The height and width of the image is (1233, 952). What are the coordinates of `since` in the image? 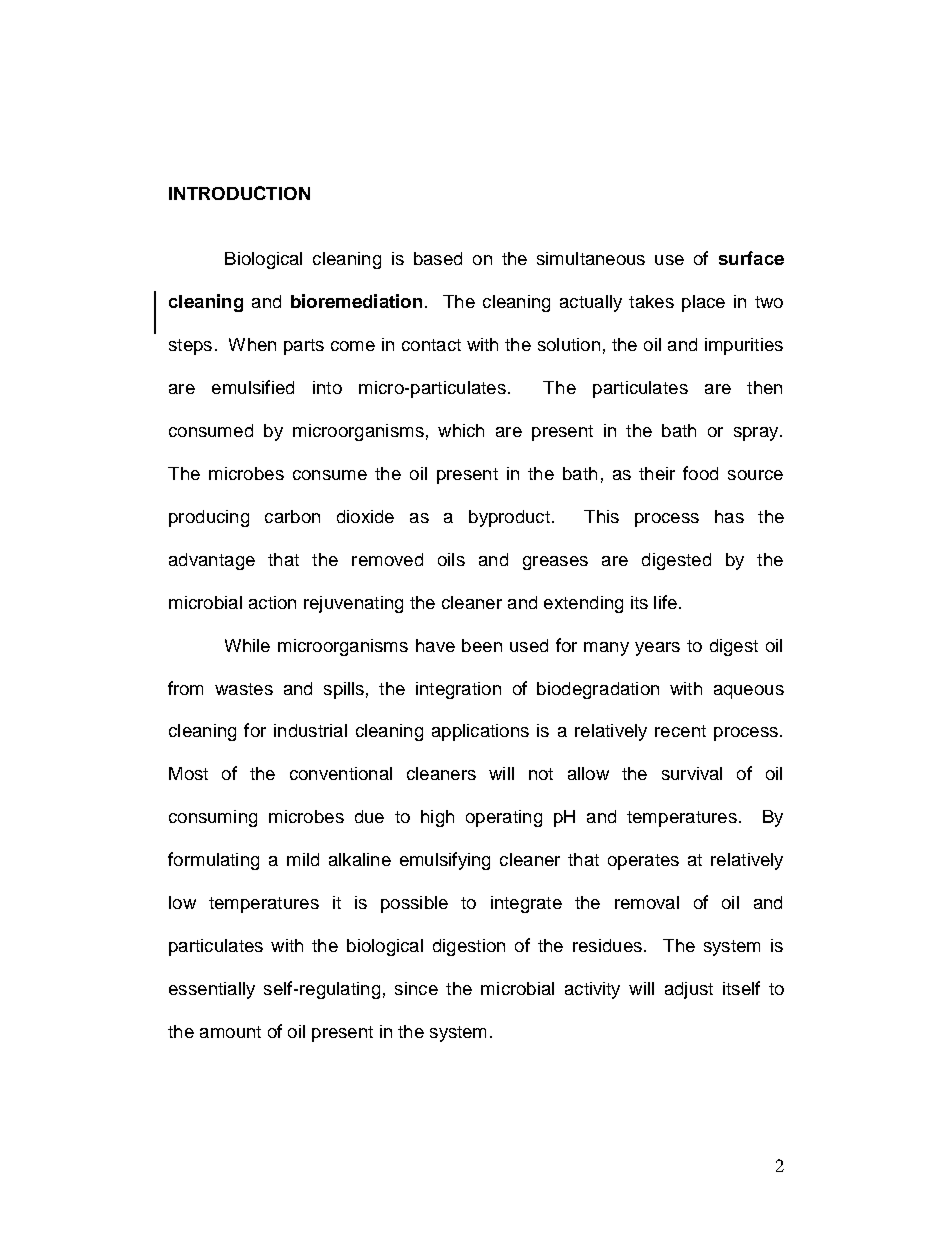 It's located at (416, 988).
